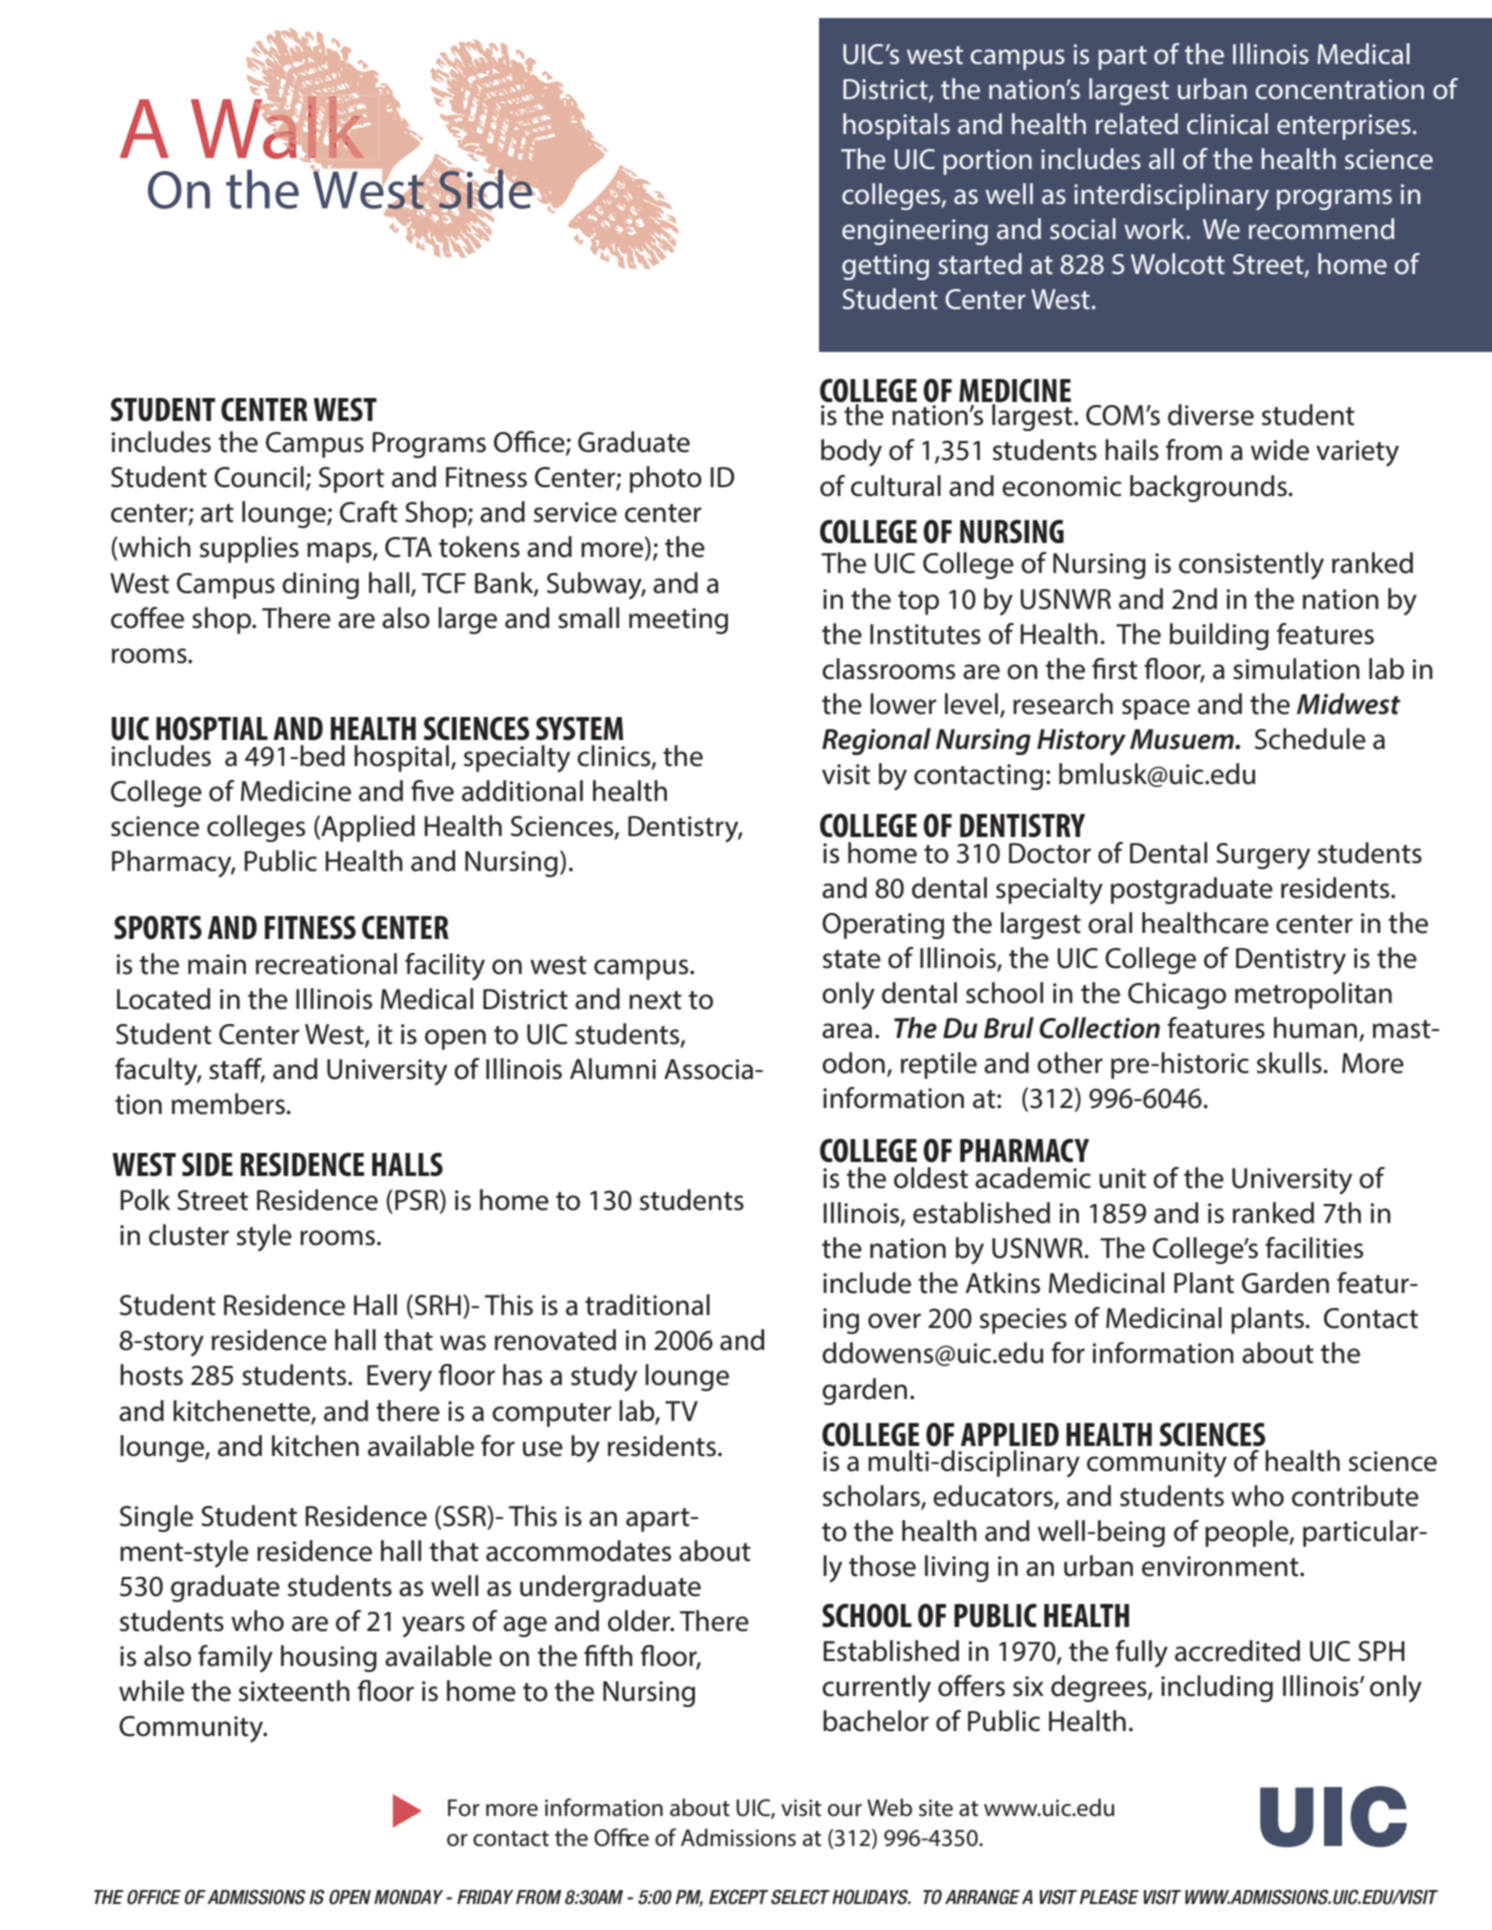 The image size is (1492, 1930). Describe the element at coordinates (1314, 1248) in the image. I see `facilities` at that location.
